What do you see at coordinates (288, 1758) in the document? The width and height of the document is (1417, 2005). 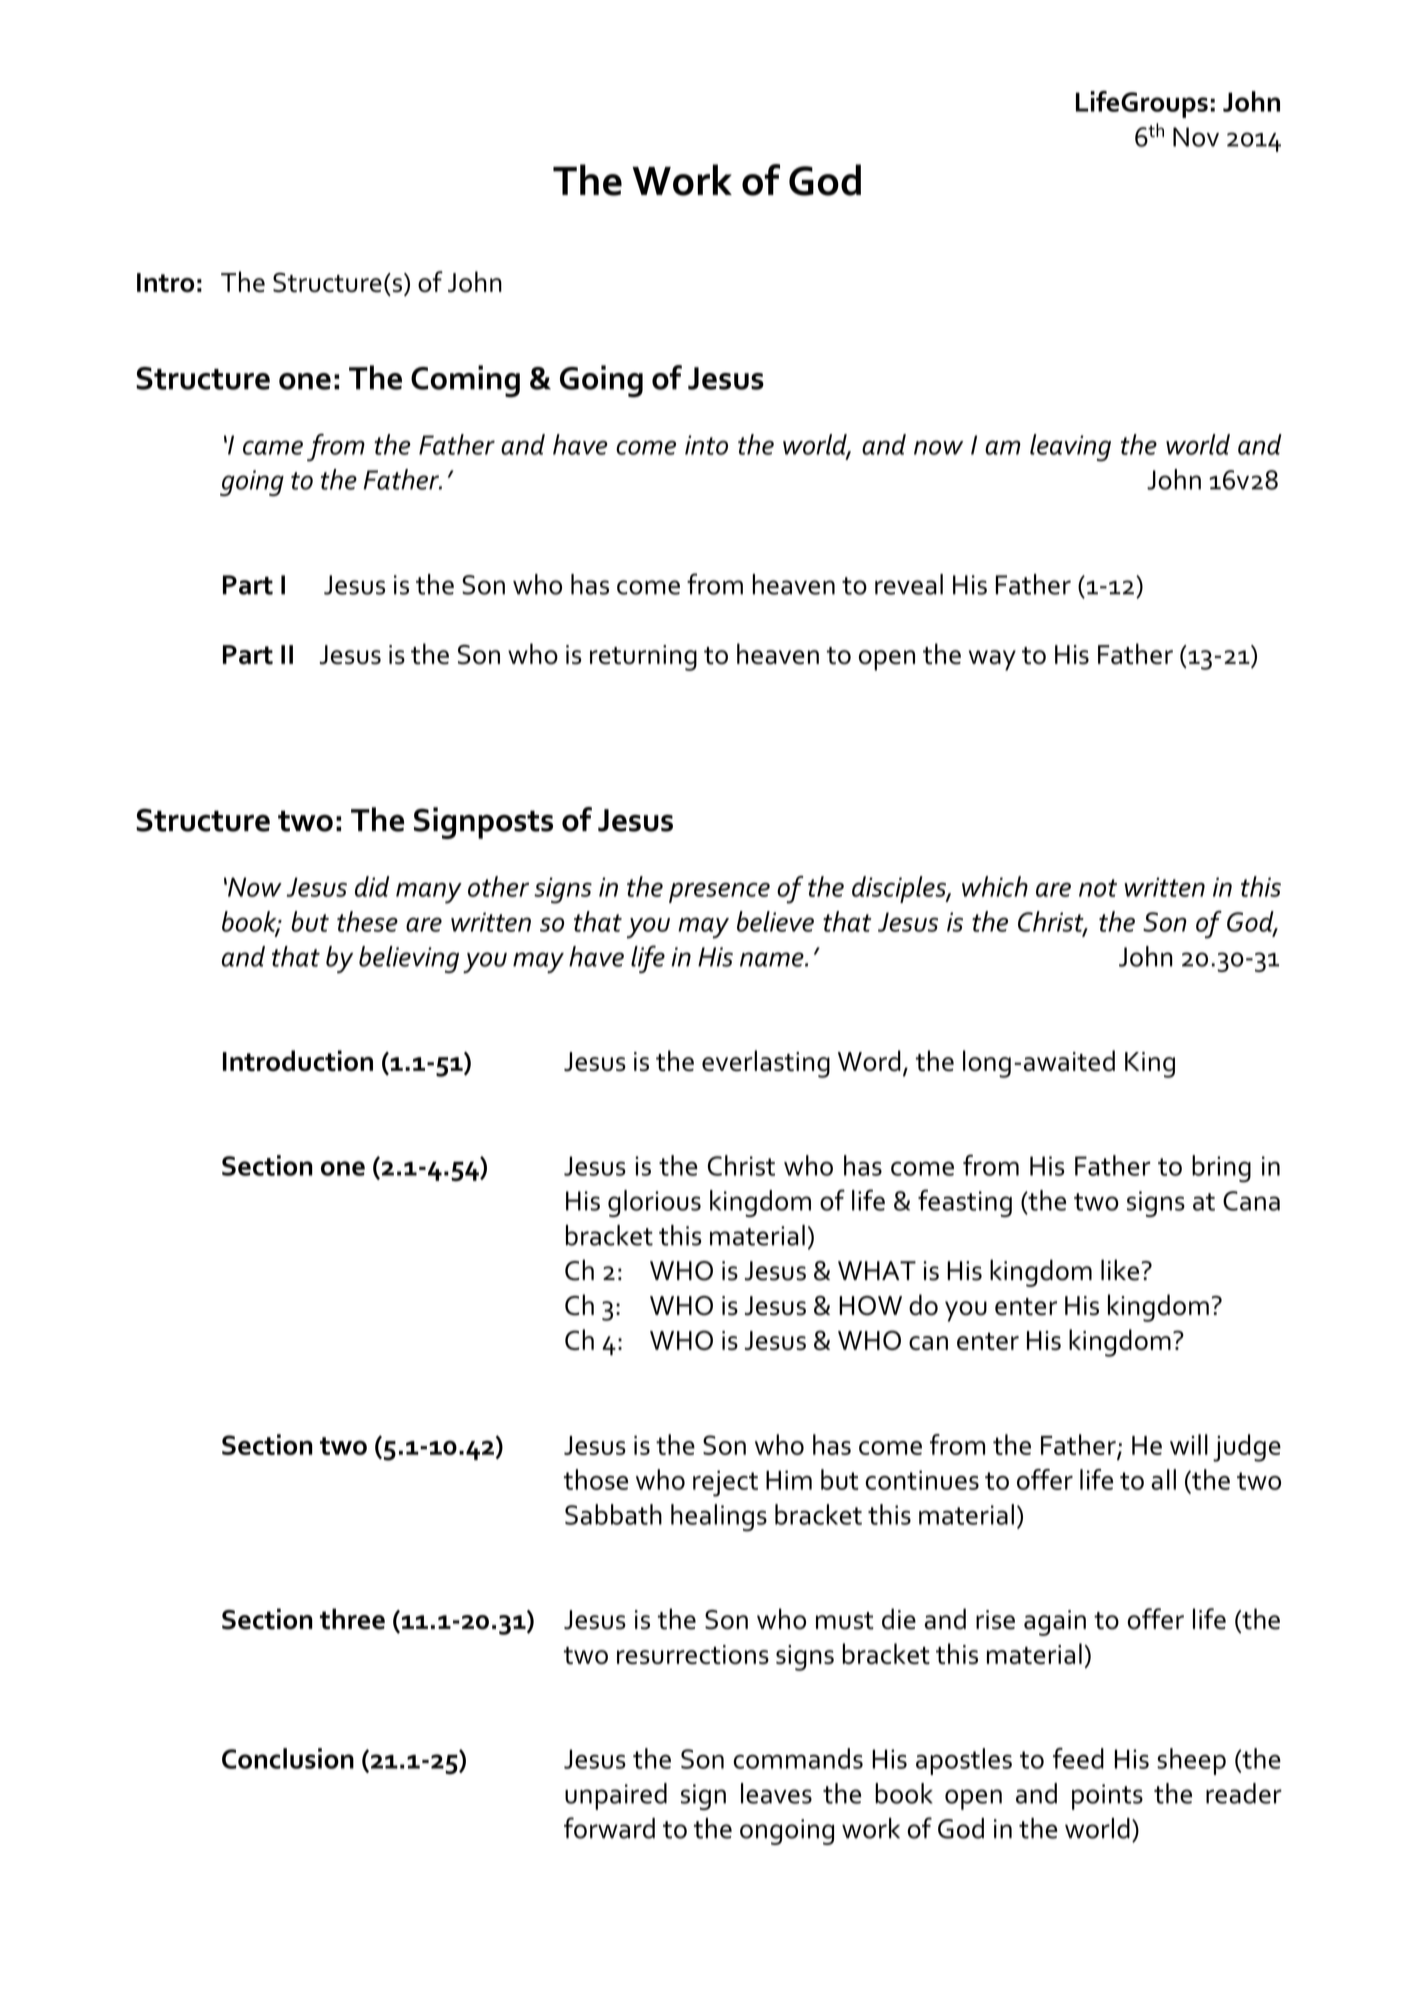 I see `Conclusion` at bounding box center [288, 1758].
